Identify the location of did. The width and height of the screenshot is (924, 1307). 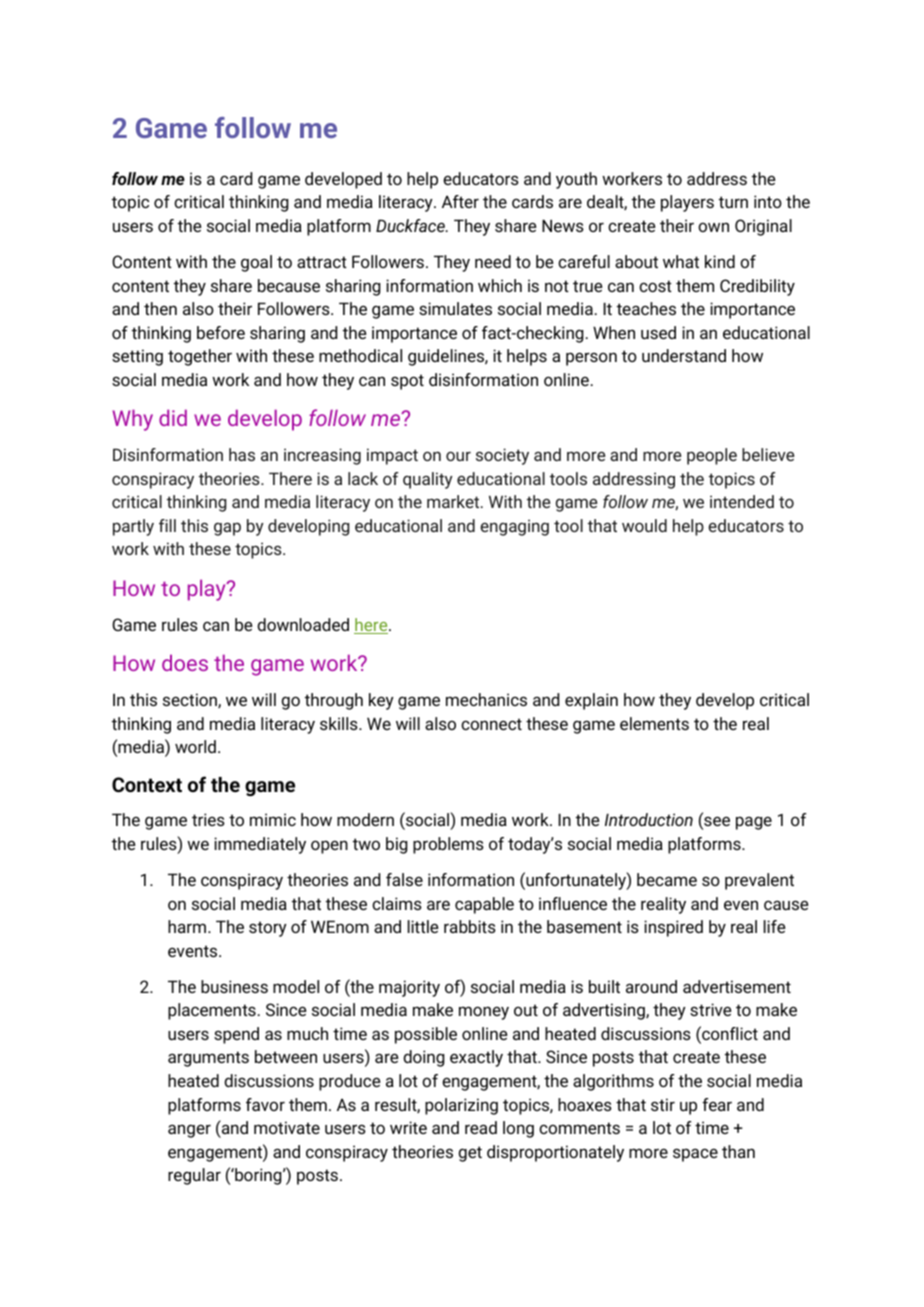
(173, 417).
